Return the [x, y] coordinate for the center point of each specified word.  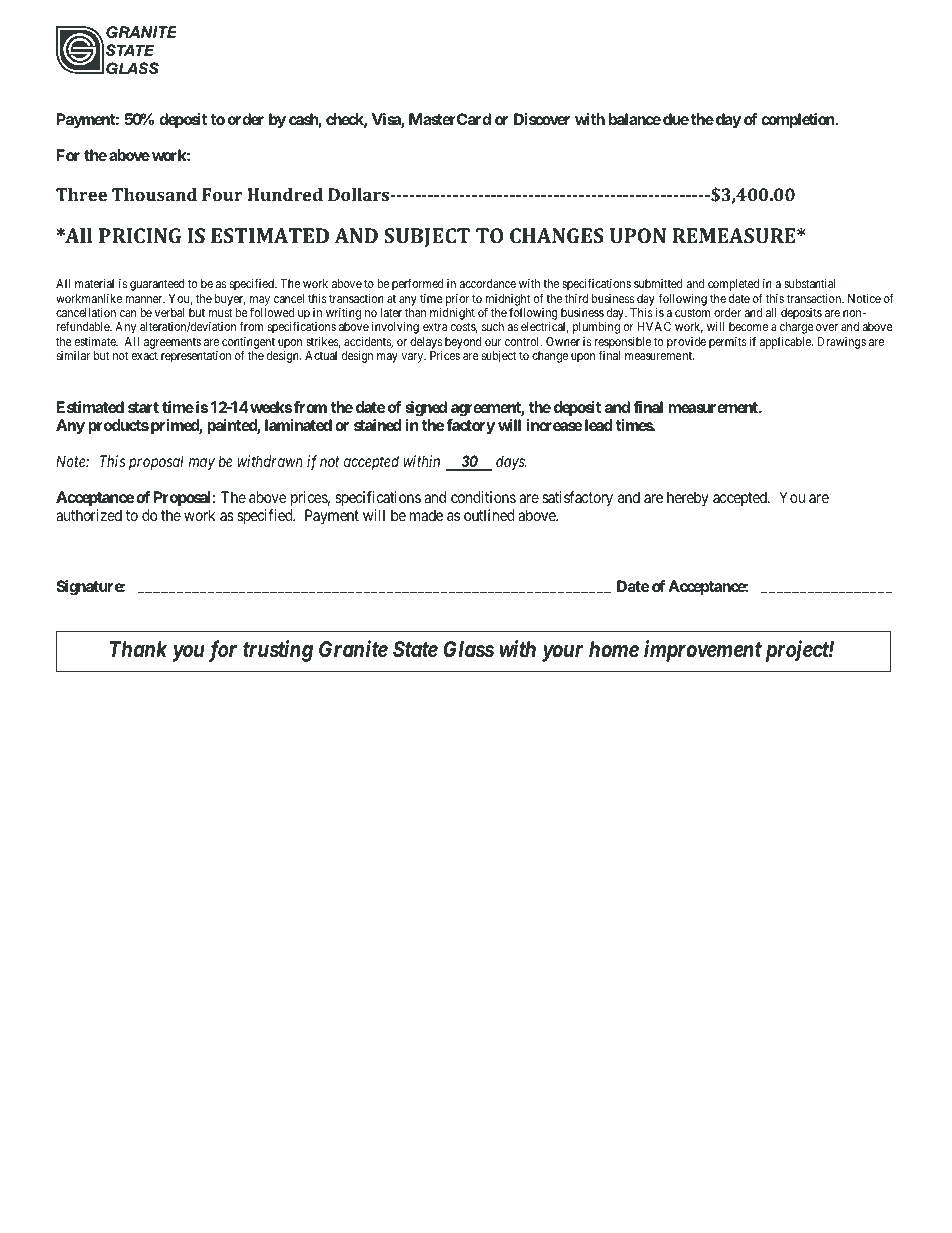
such [493, 326]
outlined [489, 515]
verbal [170, 312]
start [143, 407]
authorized [89, 515]
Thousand [154, 194]
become [748, 326]
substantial [809, 283]
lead [597, 425]
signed [426, 409]
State [415, 649]
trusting [278, 651]
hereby [688, 499]
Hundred [285, 194]
